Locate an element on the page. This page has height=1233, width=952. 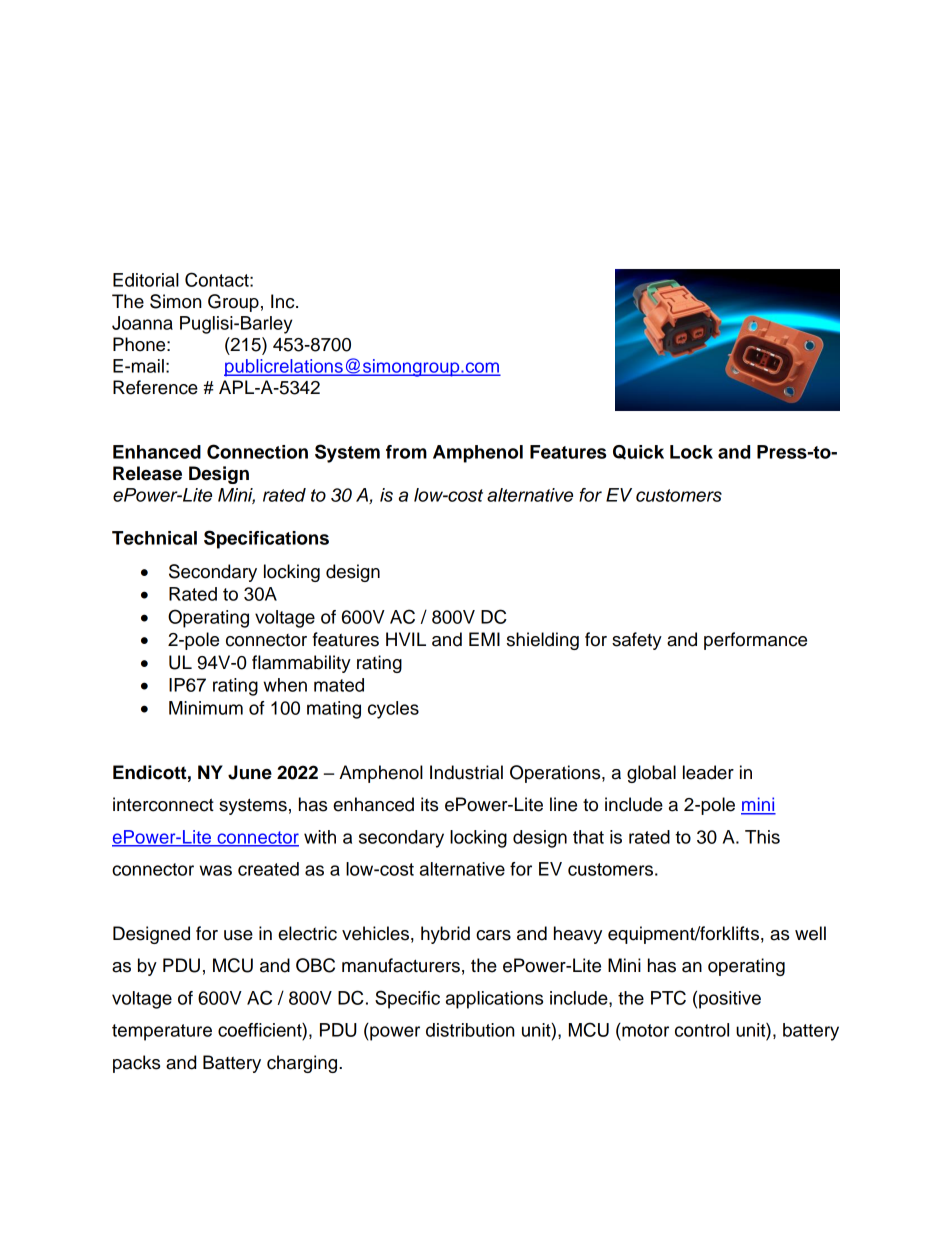
temperature is located at coordinates (162, 1032).
